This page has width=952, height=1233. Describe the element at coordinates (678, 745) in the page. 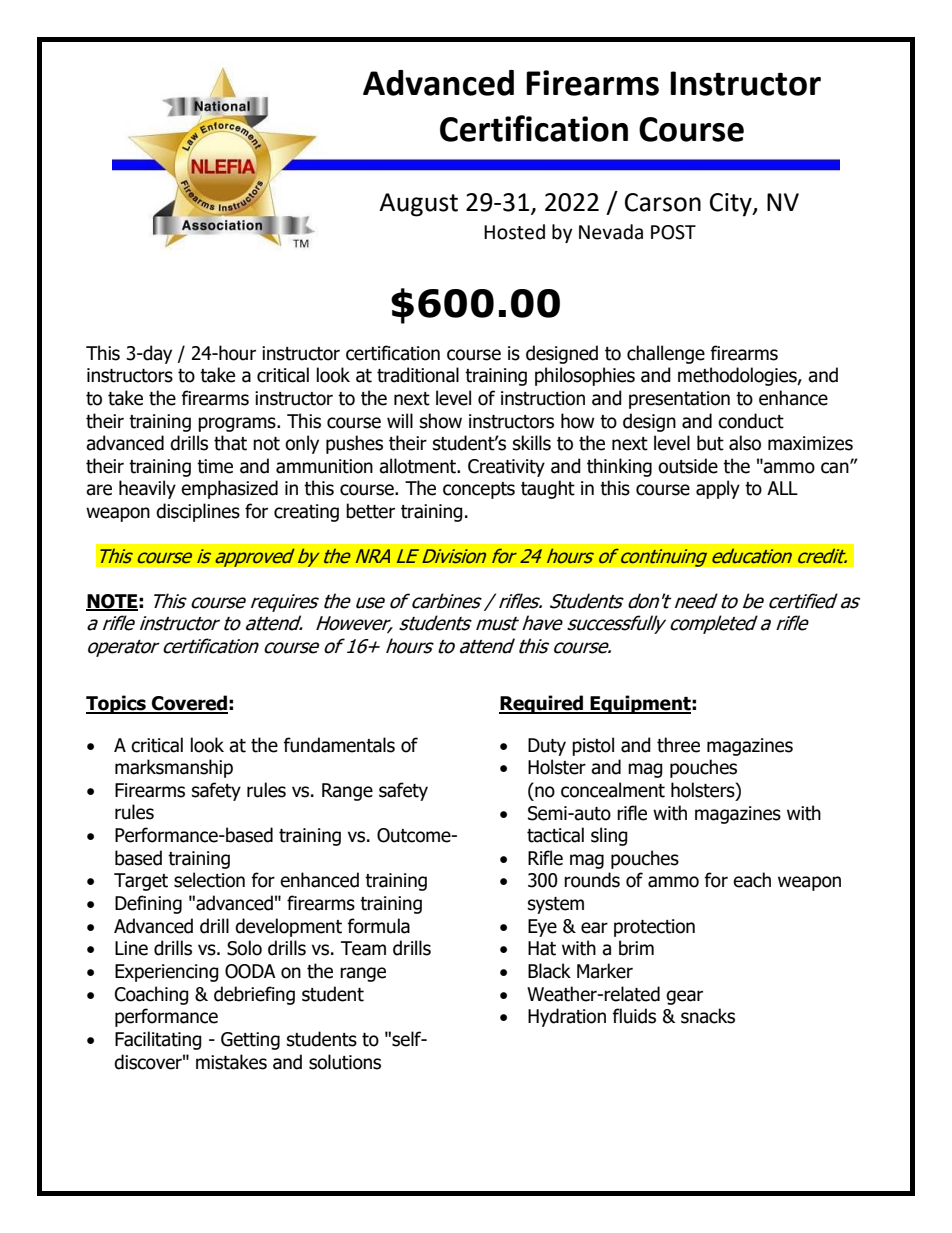

I see `three` at that location.
